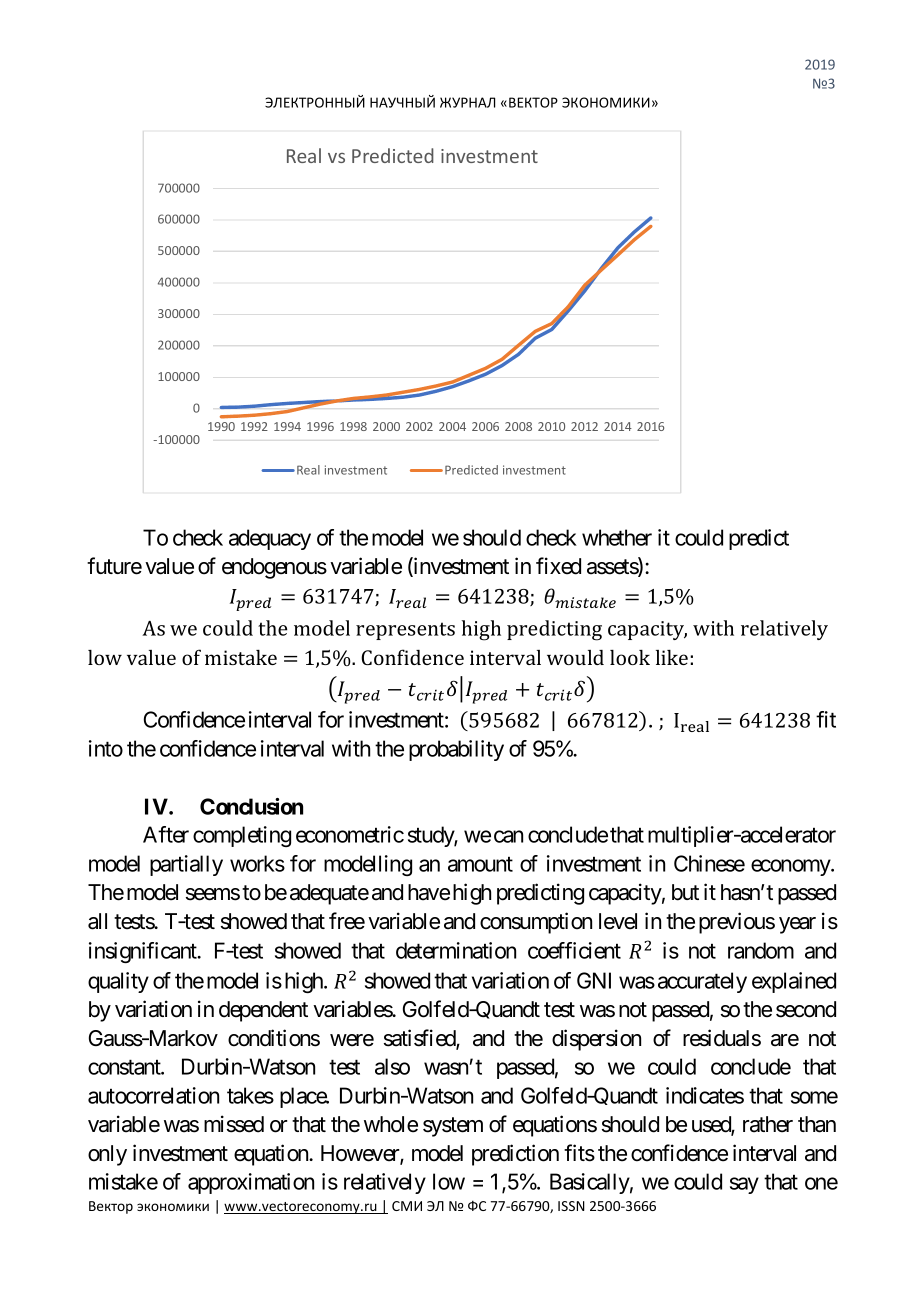 The height and width of the page is (1308, 924). Describe the element at coordinates (744, 1185) in the page. I see `say` at that location.
